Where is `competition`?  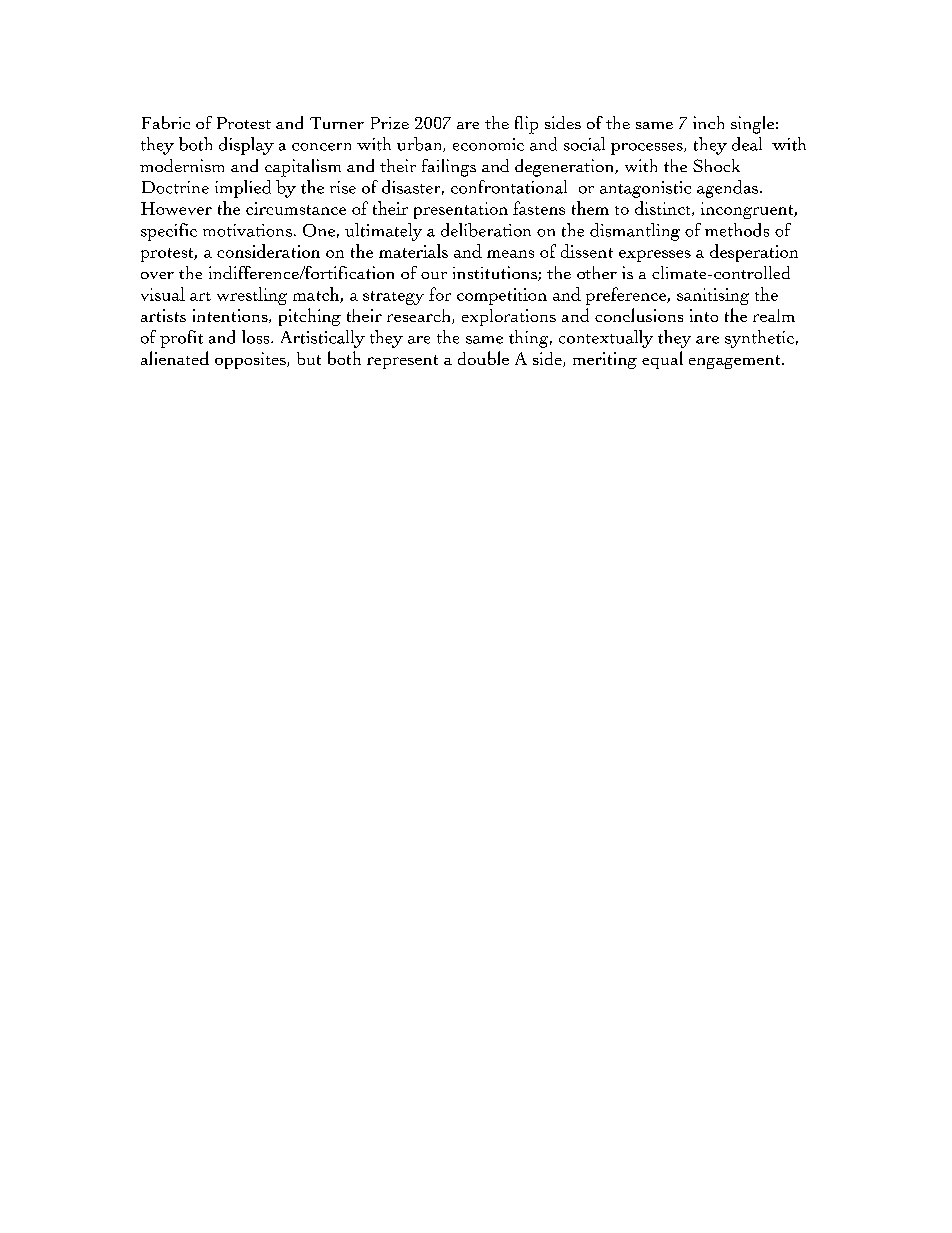 competition is located at coordinates (502, 296).
